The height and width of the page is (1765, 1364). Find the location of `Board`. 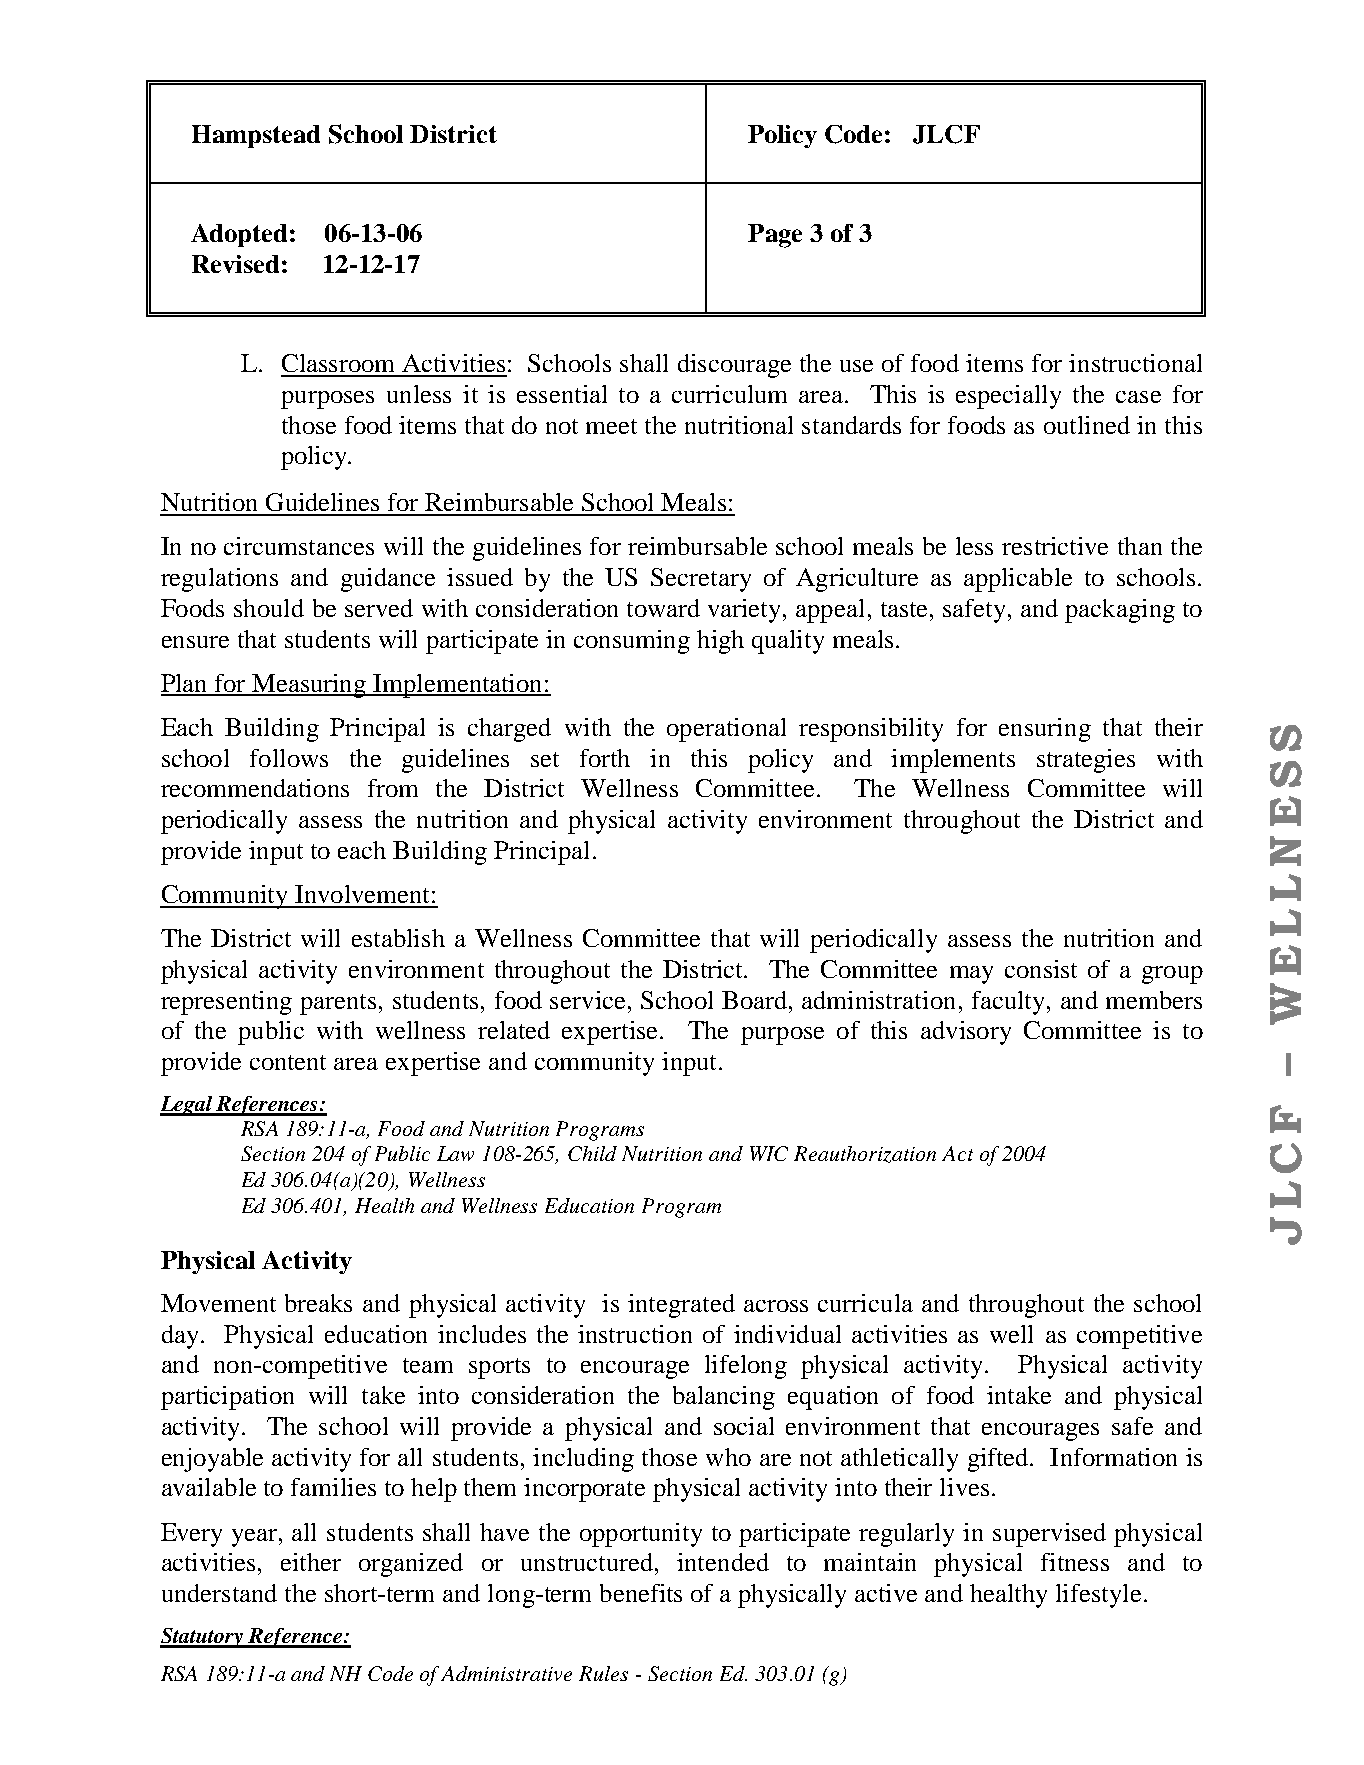

Board is located at coordinates (756, 1000).
